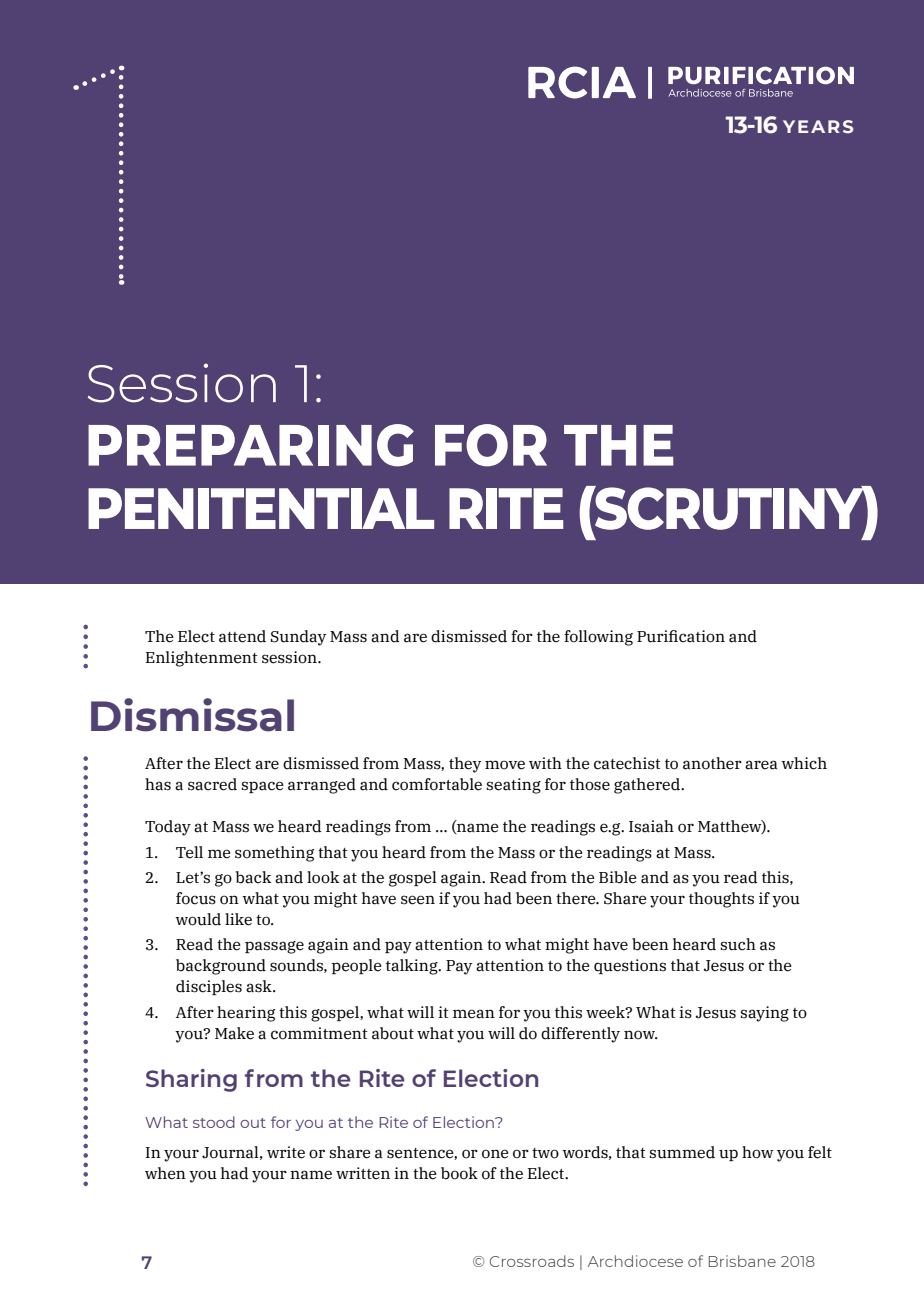  I want to click on Purification, so click(681, 636).
